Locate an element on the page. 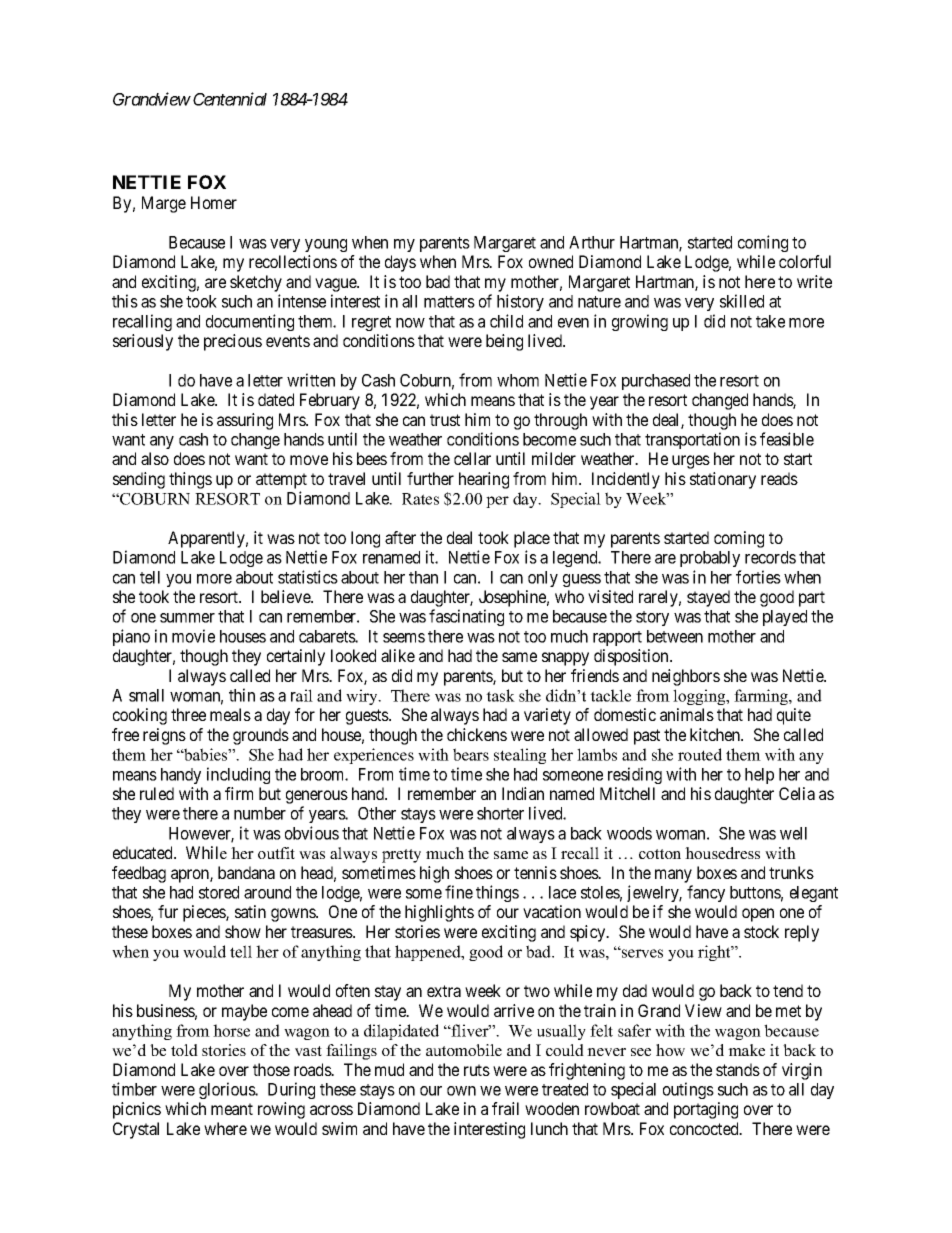 This page has height=1233, width=952. skilled is located at coordinates (742, 301).
